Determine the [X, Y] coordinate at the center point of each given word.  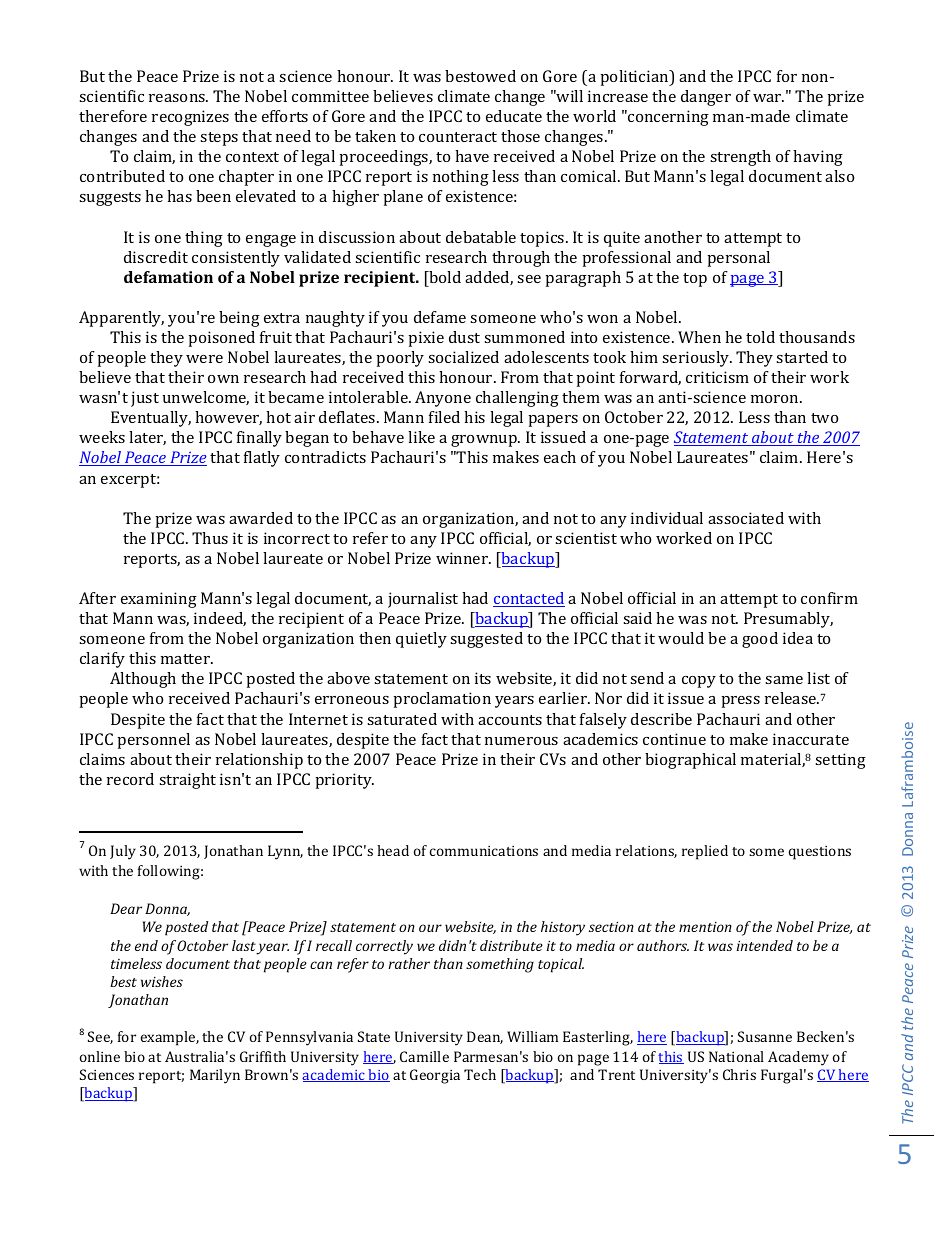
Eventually [151, 419]
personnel [154, 741]
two [824, 418]
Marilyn [215, 1076]
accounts [510, 720]
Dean [485, 1037]
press [741, 702]
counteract [458, 137]
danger [706, 98]
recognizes [190, 118]
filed [444, 417]
